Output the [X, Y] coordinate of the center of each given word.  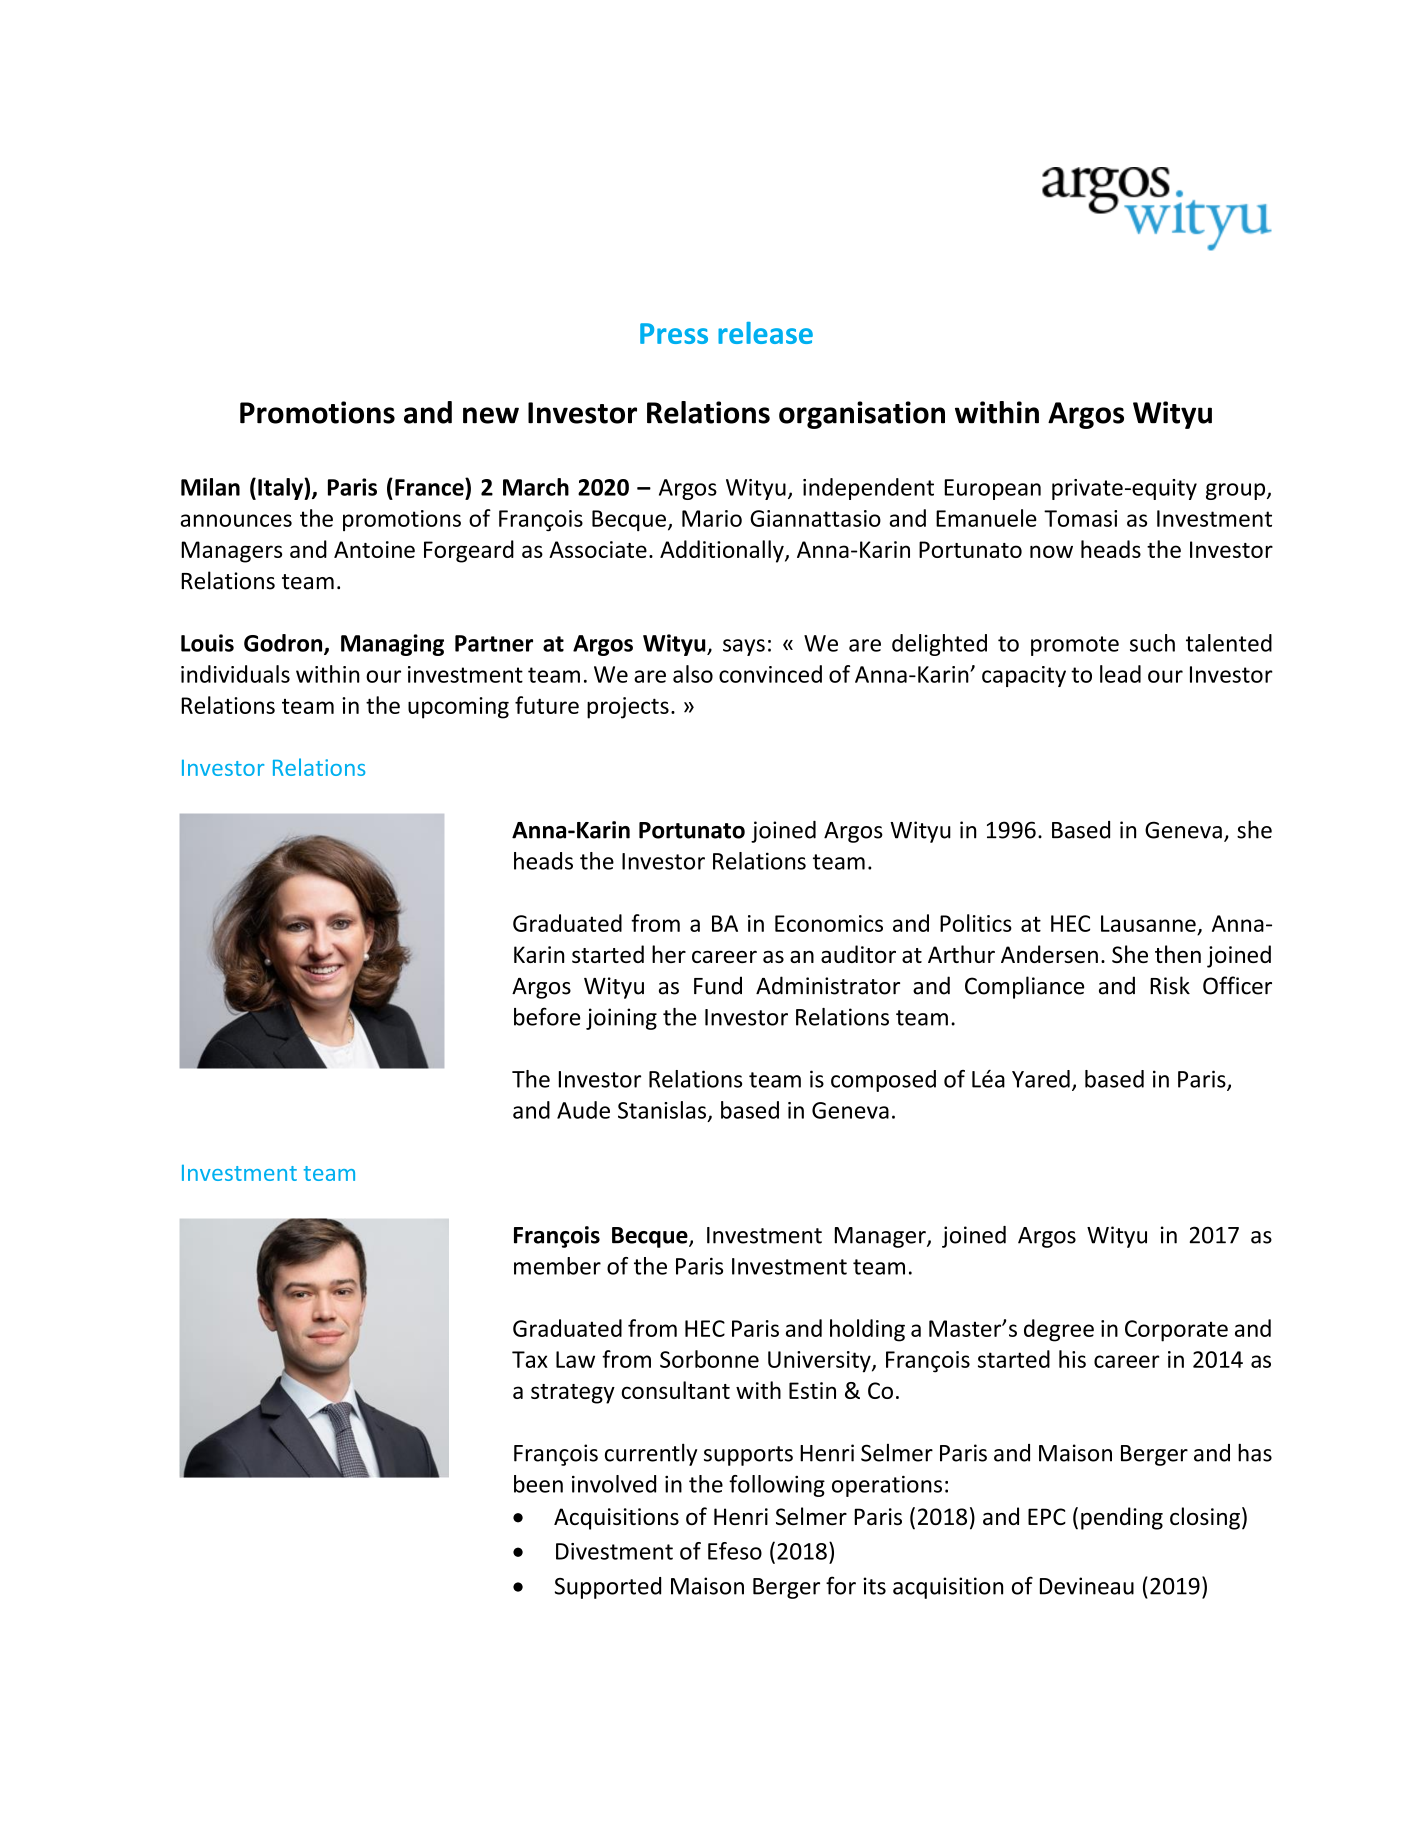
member [557, 1266]
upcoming [458, 708]
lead [1120, 674]
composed [883, 1081]
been [538, 1484]
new [491, 415]
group [1237, 491]
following [777, 1486]
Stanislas [662, 1110]
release [765, 333]
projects [628, 708]
